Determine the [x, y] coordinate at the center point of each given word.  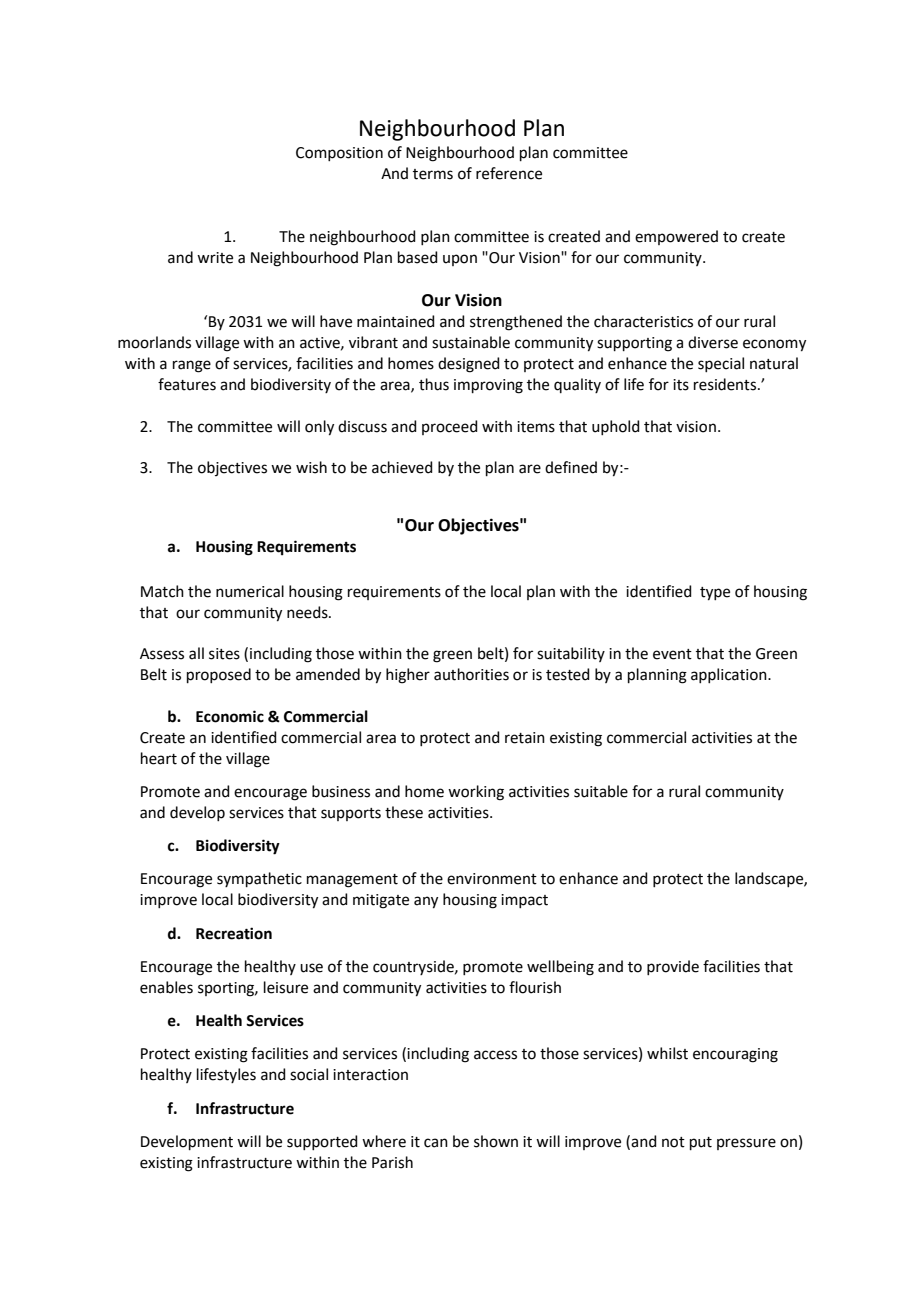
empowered [676, 237]
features [187, 384]
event [672, 654]
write [215, 258]
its [681, 385]
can [436, 1143]
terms [433, 174]
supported [322, 1142]
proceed [450, 427]
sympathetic [259, 879]
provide [673, 967]
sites [224, 654]
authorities [471, 674]
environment [492, 879]
